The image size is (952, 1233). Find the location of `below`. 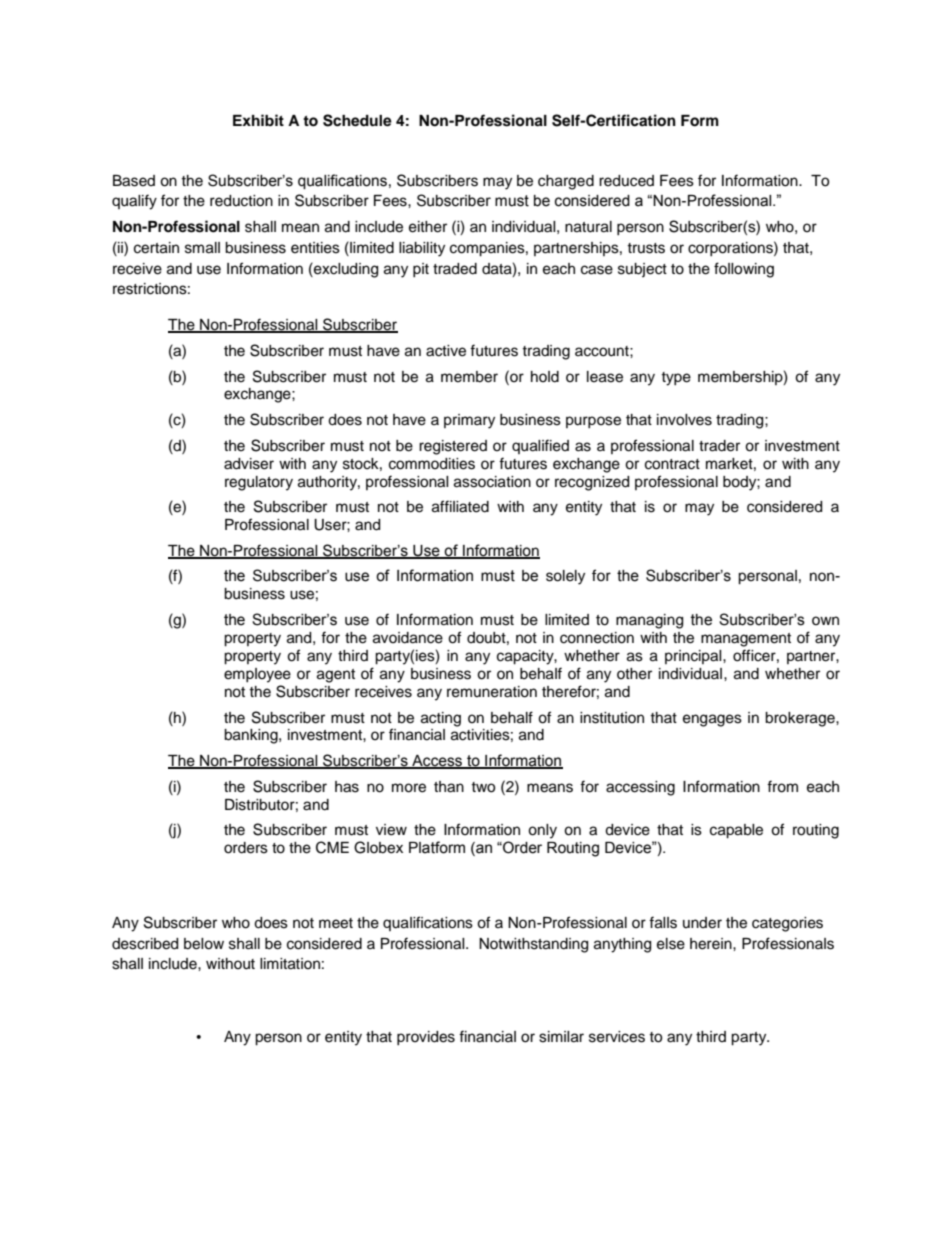

below is located at coordinates (204, 944).
